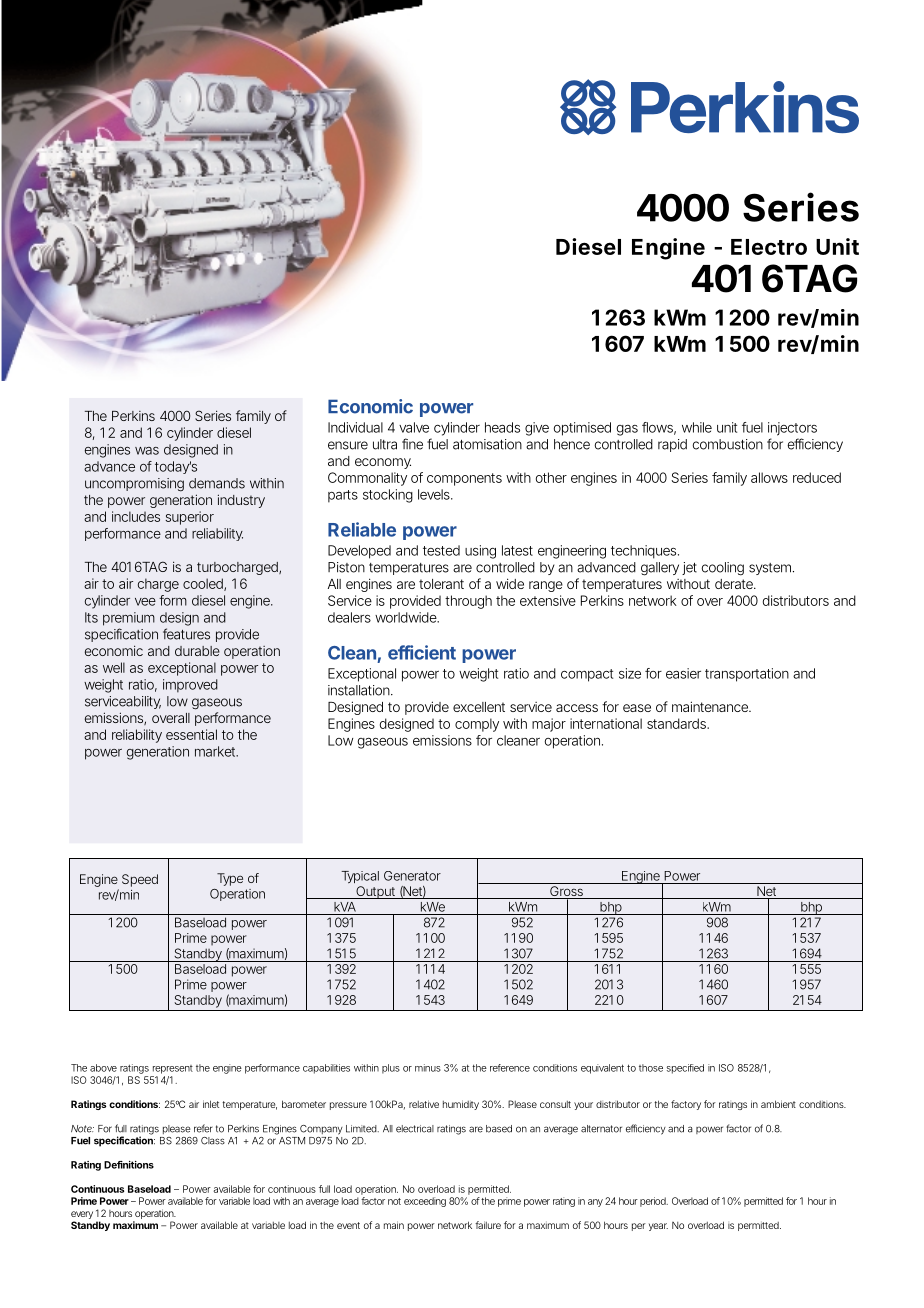  I want to click on standards, so click(677, 723).
